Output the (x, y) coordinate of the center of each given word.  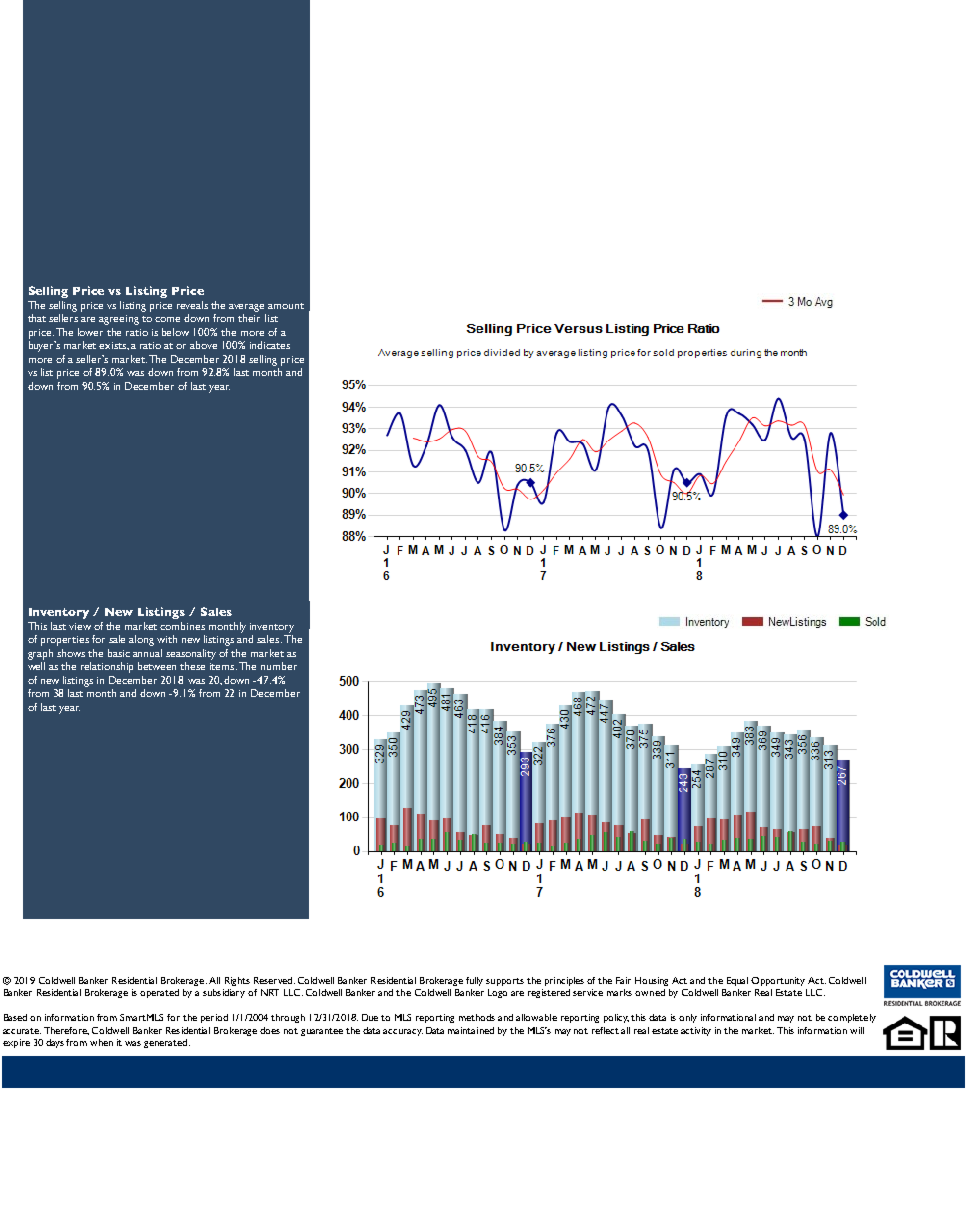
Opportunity (778, 981)
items (223, 666)
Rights (237, 981)
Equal (737, 981)
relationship (107, 667)
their (249, 318)
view (80, 626)
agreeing (119, 320)
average (246, 308)
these (192, 666)
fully (474, 981)
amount (286, 306)
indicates (270, 345)
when (101, 1042)
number (279, 666)
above (203, 345)
